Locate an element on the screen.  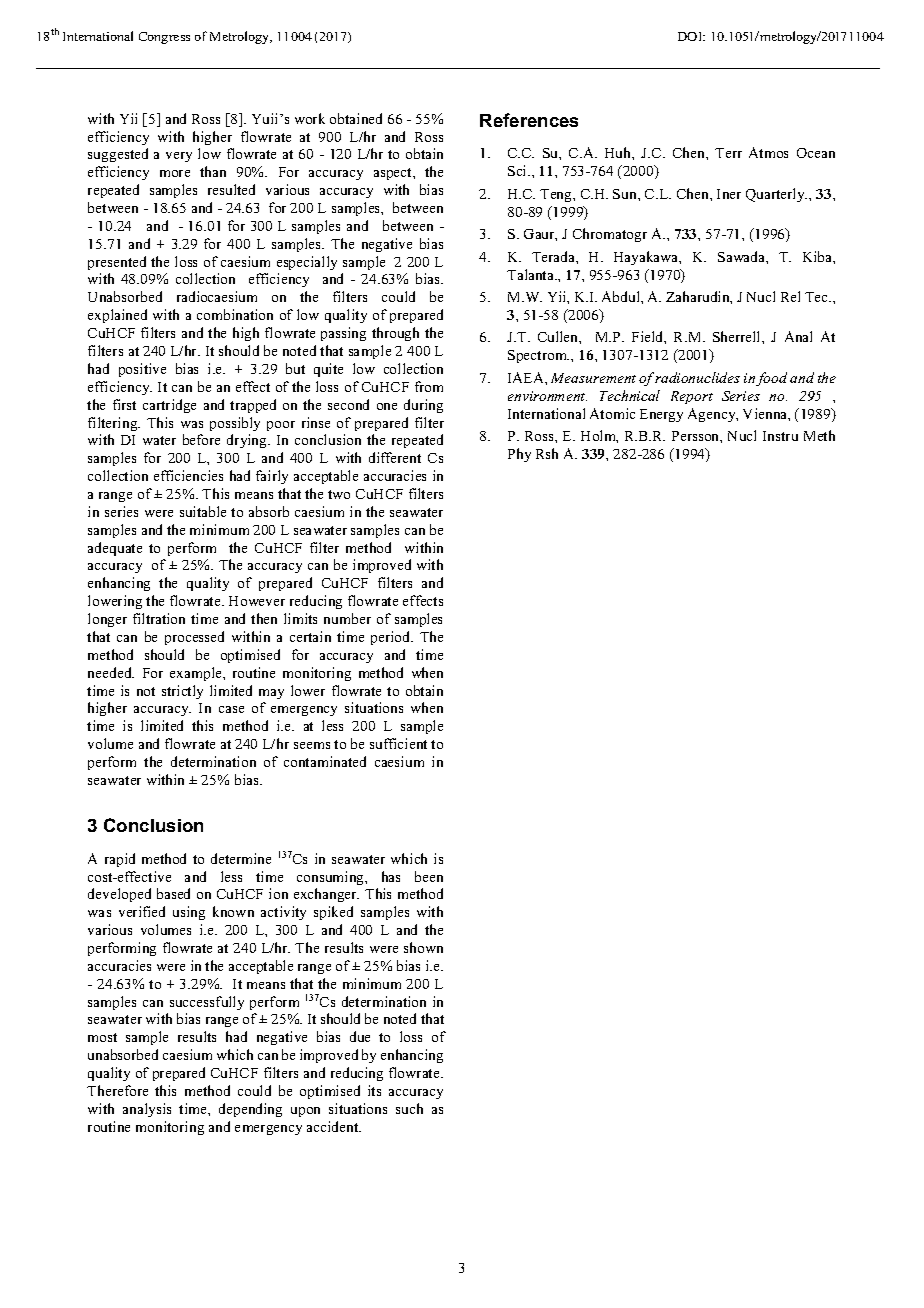
shown is located at coordinates (423, 947).
